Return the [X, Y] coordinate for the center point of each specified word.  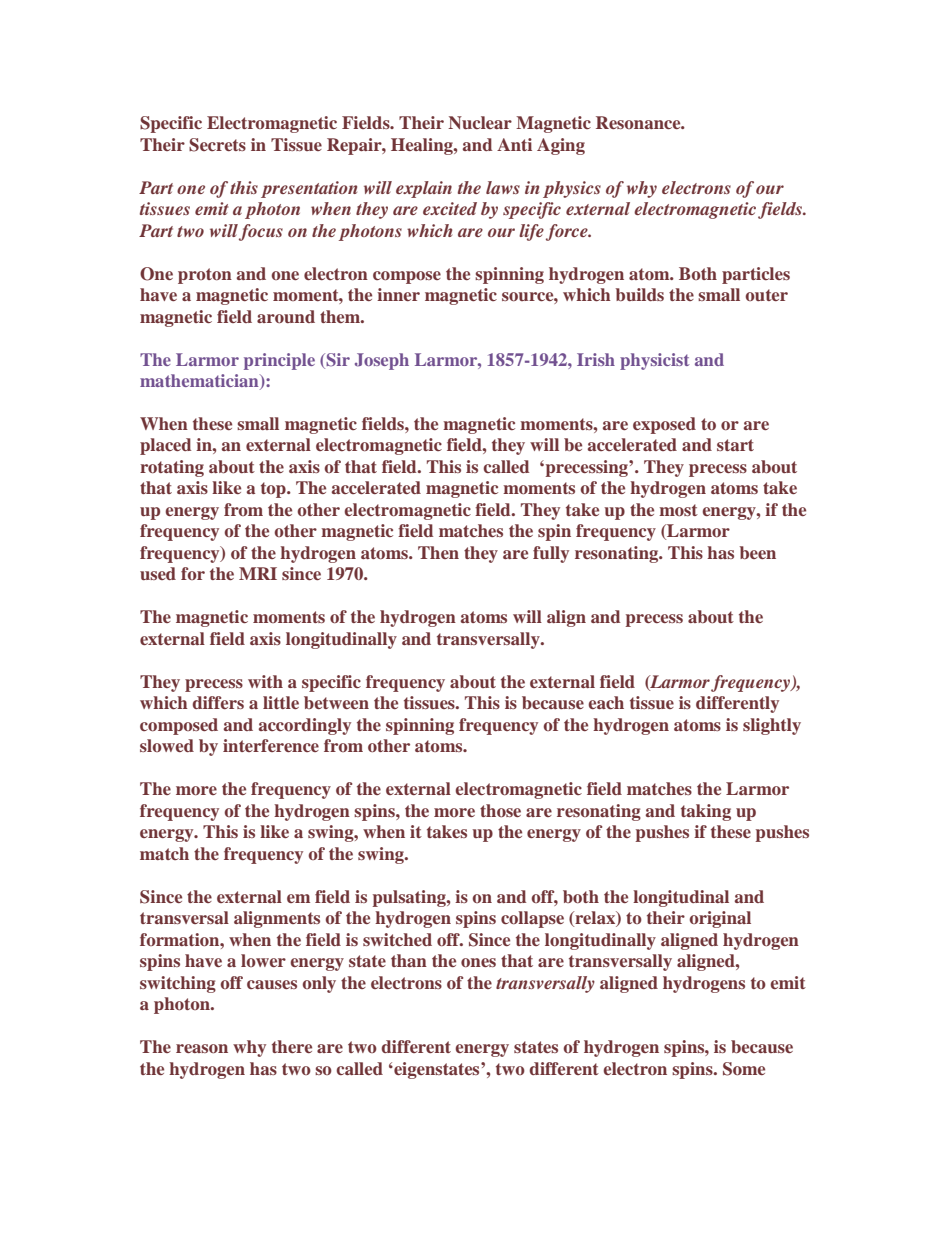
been [758, 552]
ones [478, 962]
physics [572, 189]
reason [202, 1048]
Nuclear [480, 122]
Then [438, 552]
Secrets [217, 145]
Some [744, 1069]
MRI [258, 573]
